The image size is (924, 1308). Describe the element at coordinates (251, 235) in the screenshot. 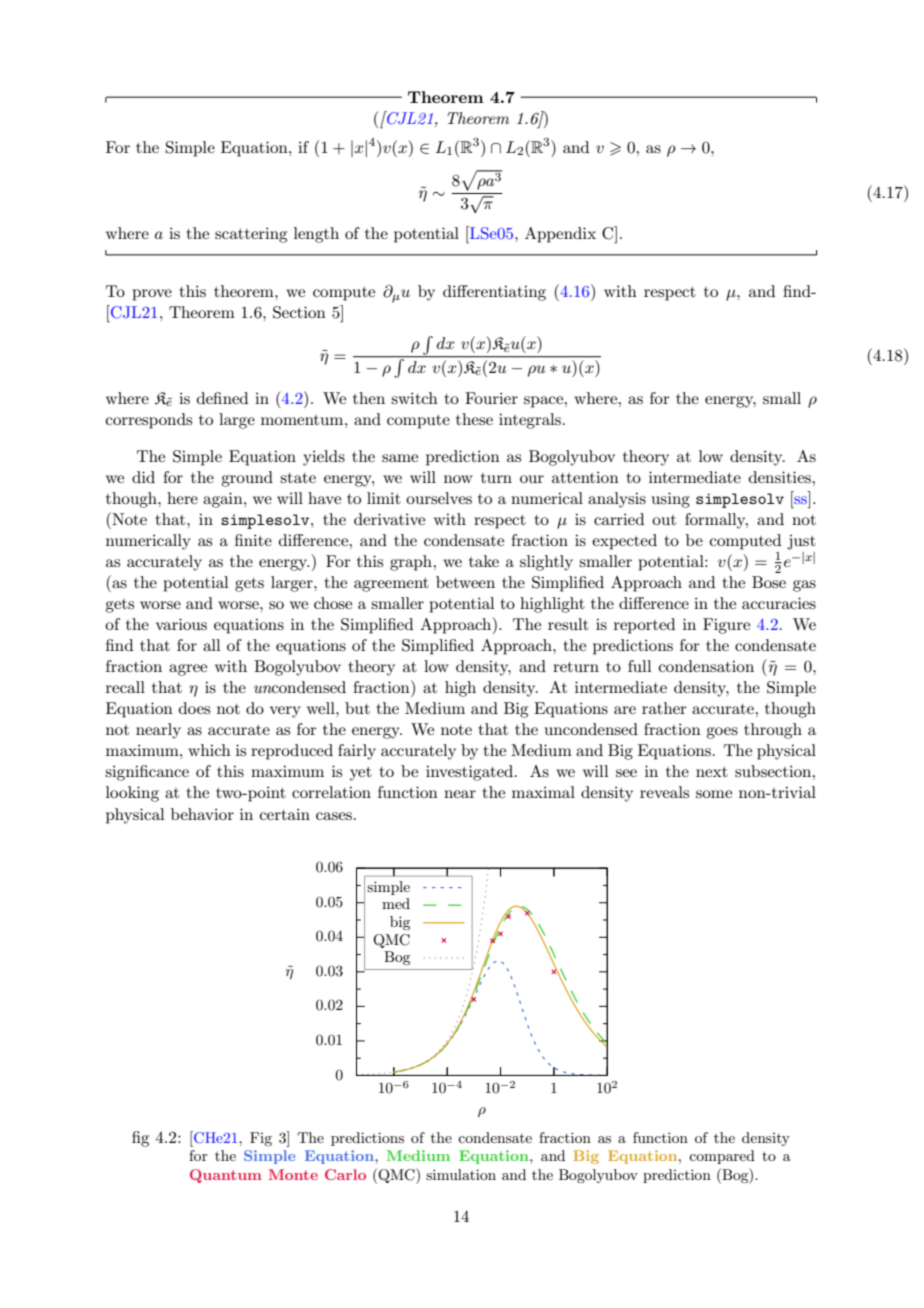

I see `scattering` at that location.
